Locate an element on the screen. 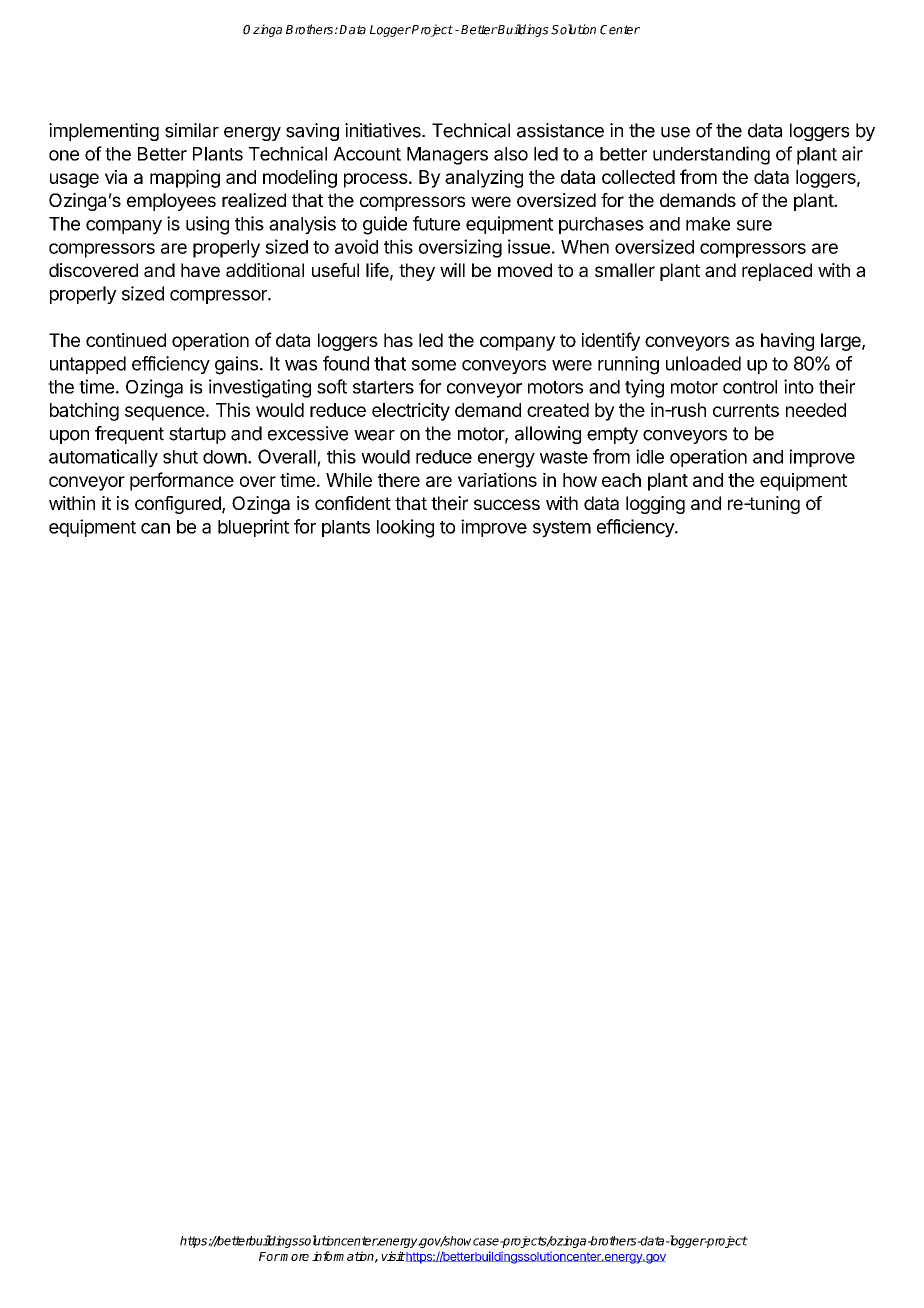 The height and width of the screenshot is (1308, 924). visit is located at coordinates (393, 1256).
